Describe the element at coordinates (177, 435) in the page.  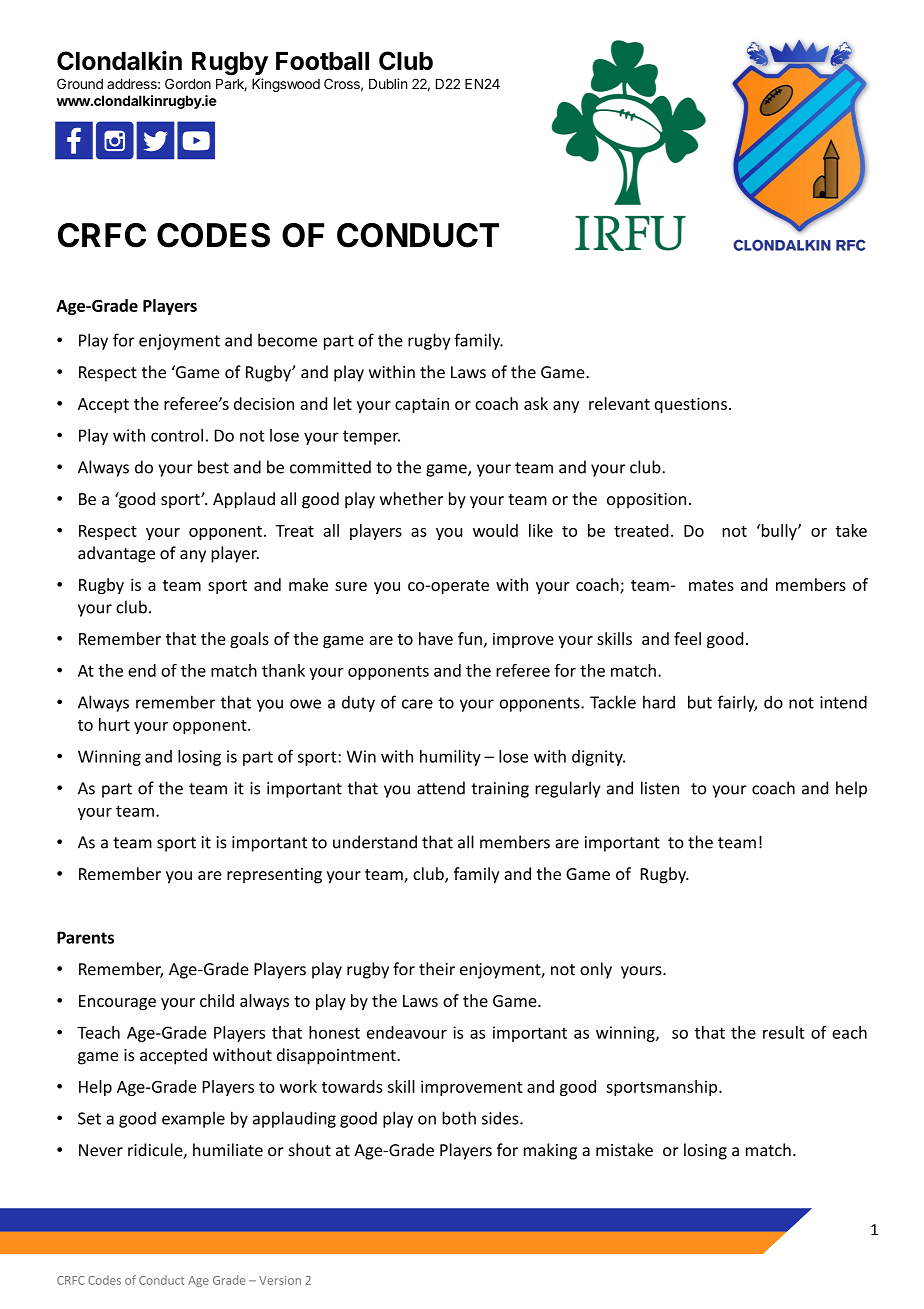
I see `control` at that location.
